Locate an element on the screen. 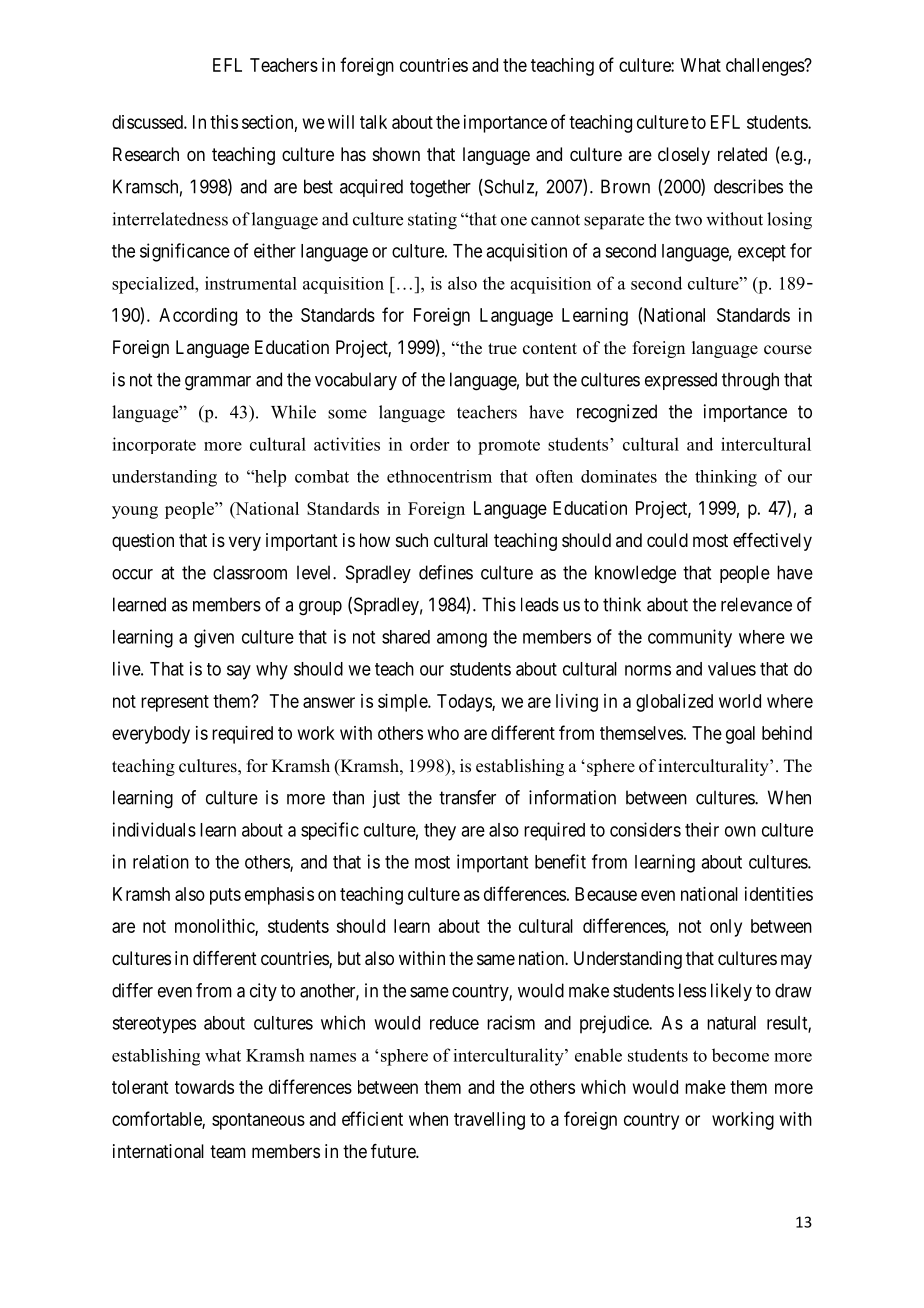 The height and width of the screenshot is (1308, 924). team is located at coordinates (228, 1152).
